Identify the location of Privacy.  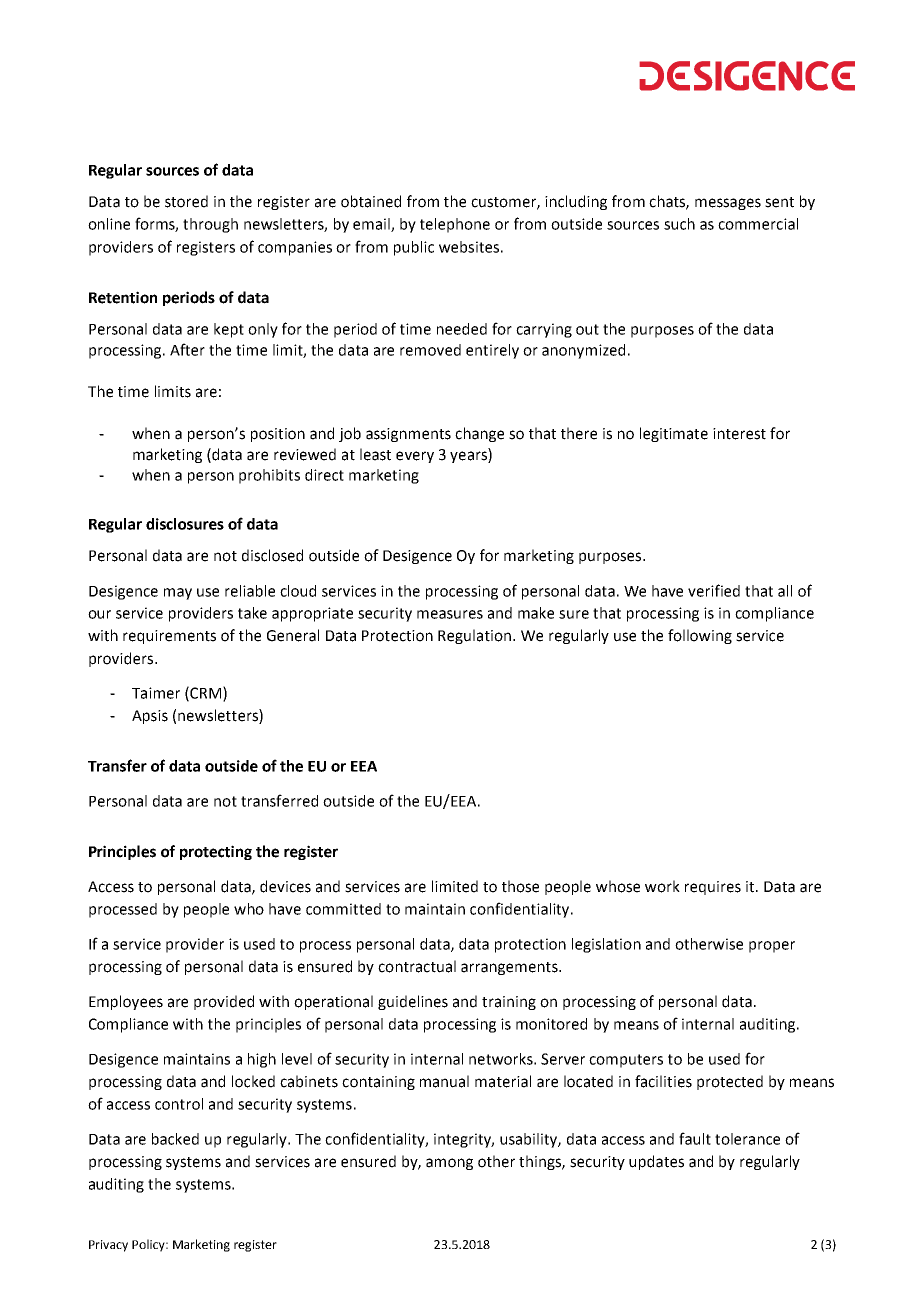
(108, 1246).
